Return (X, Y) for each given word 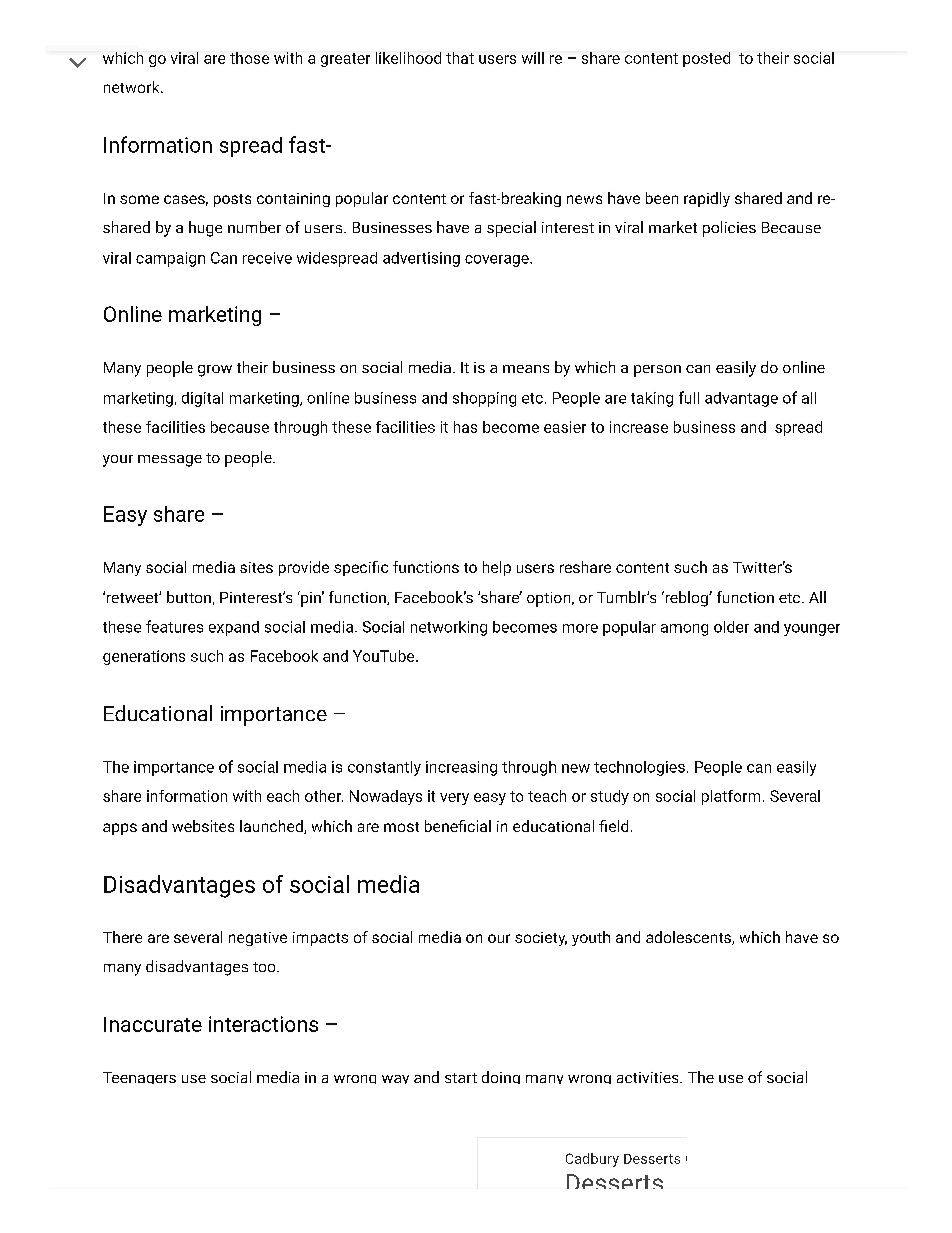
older (731, 627)
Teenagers (139, 1078)
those (249, 58)
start (461, 1078)
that (460, 58)
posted (706, 59)
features (174, 626)
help (497, 568)
